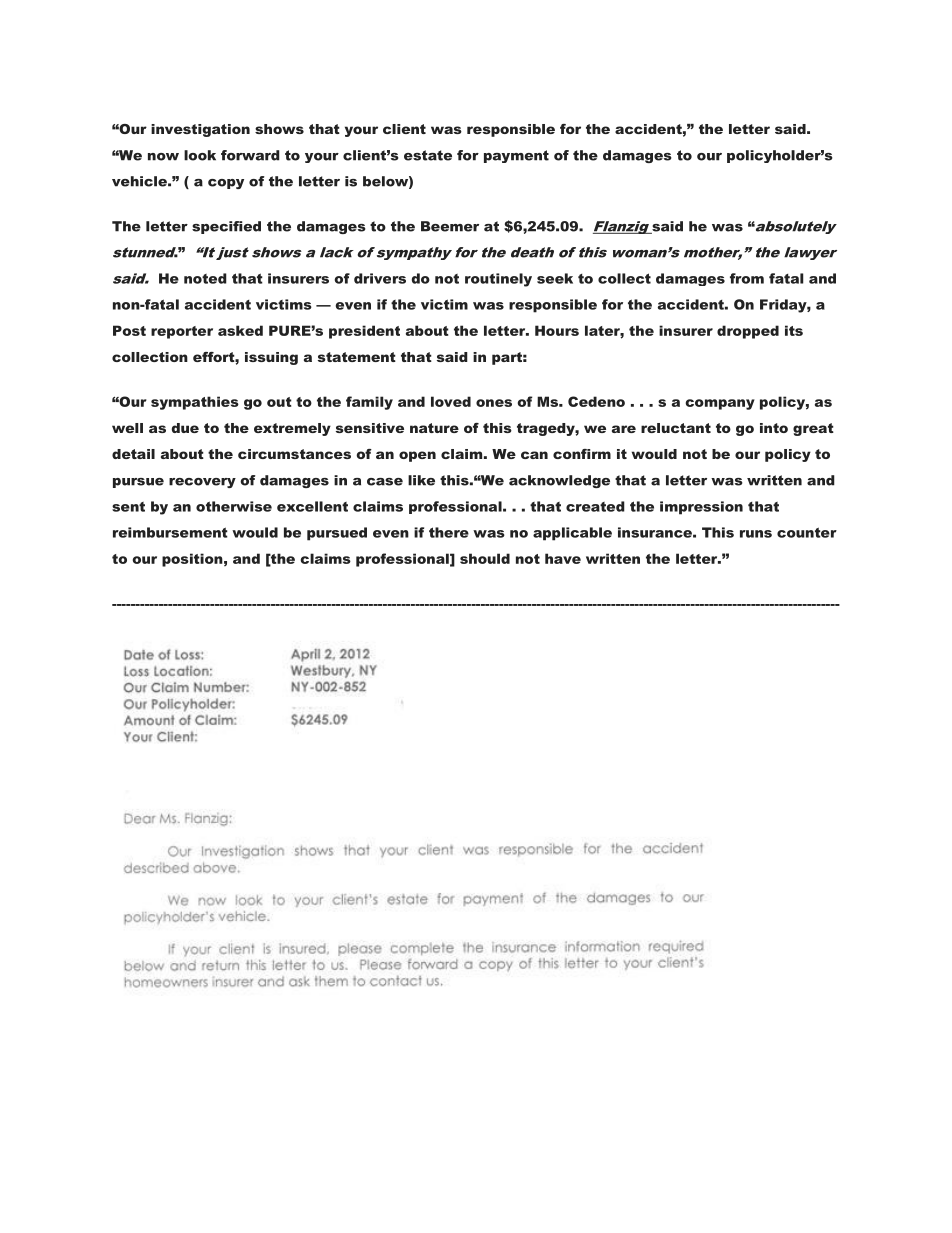 The image size is (952, 1233). Describe the element at coordinates (748, 332) in the screenshot. I see `dropped` at that location.
